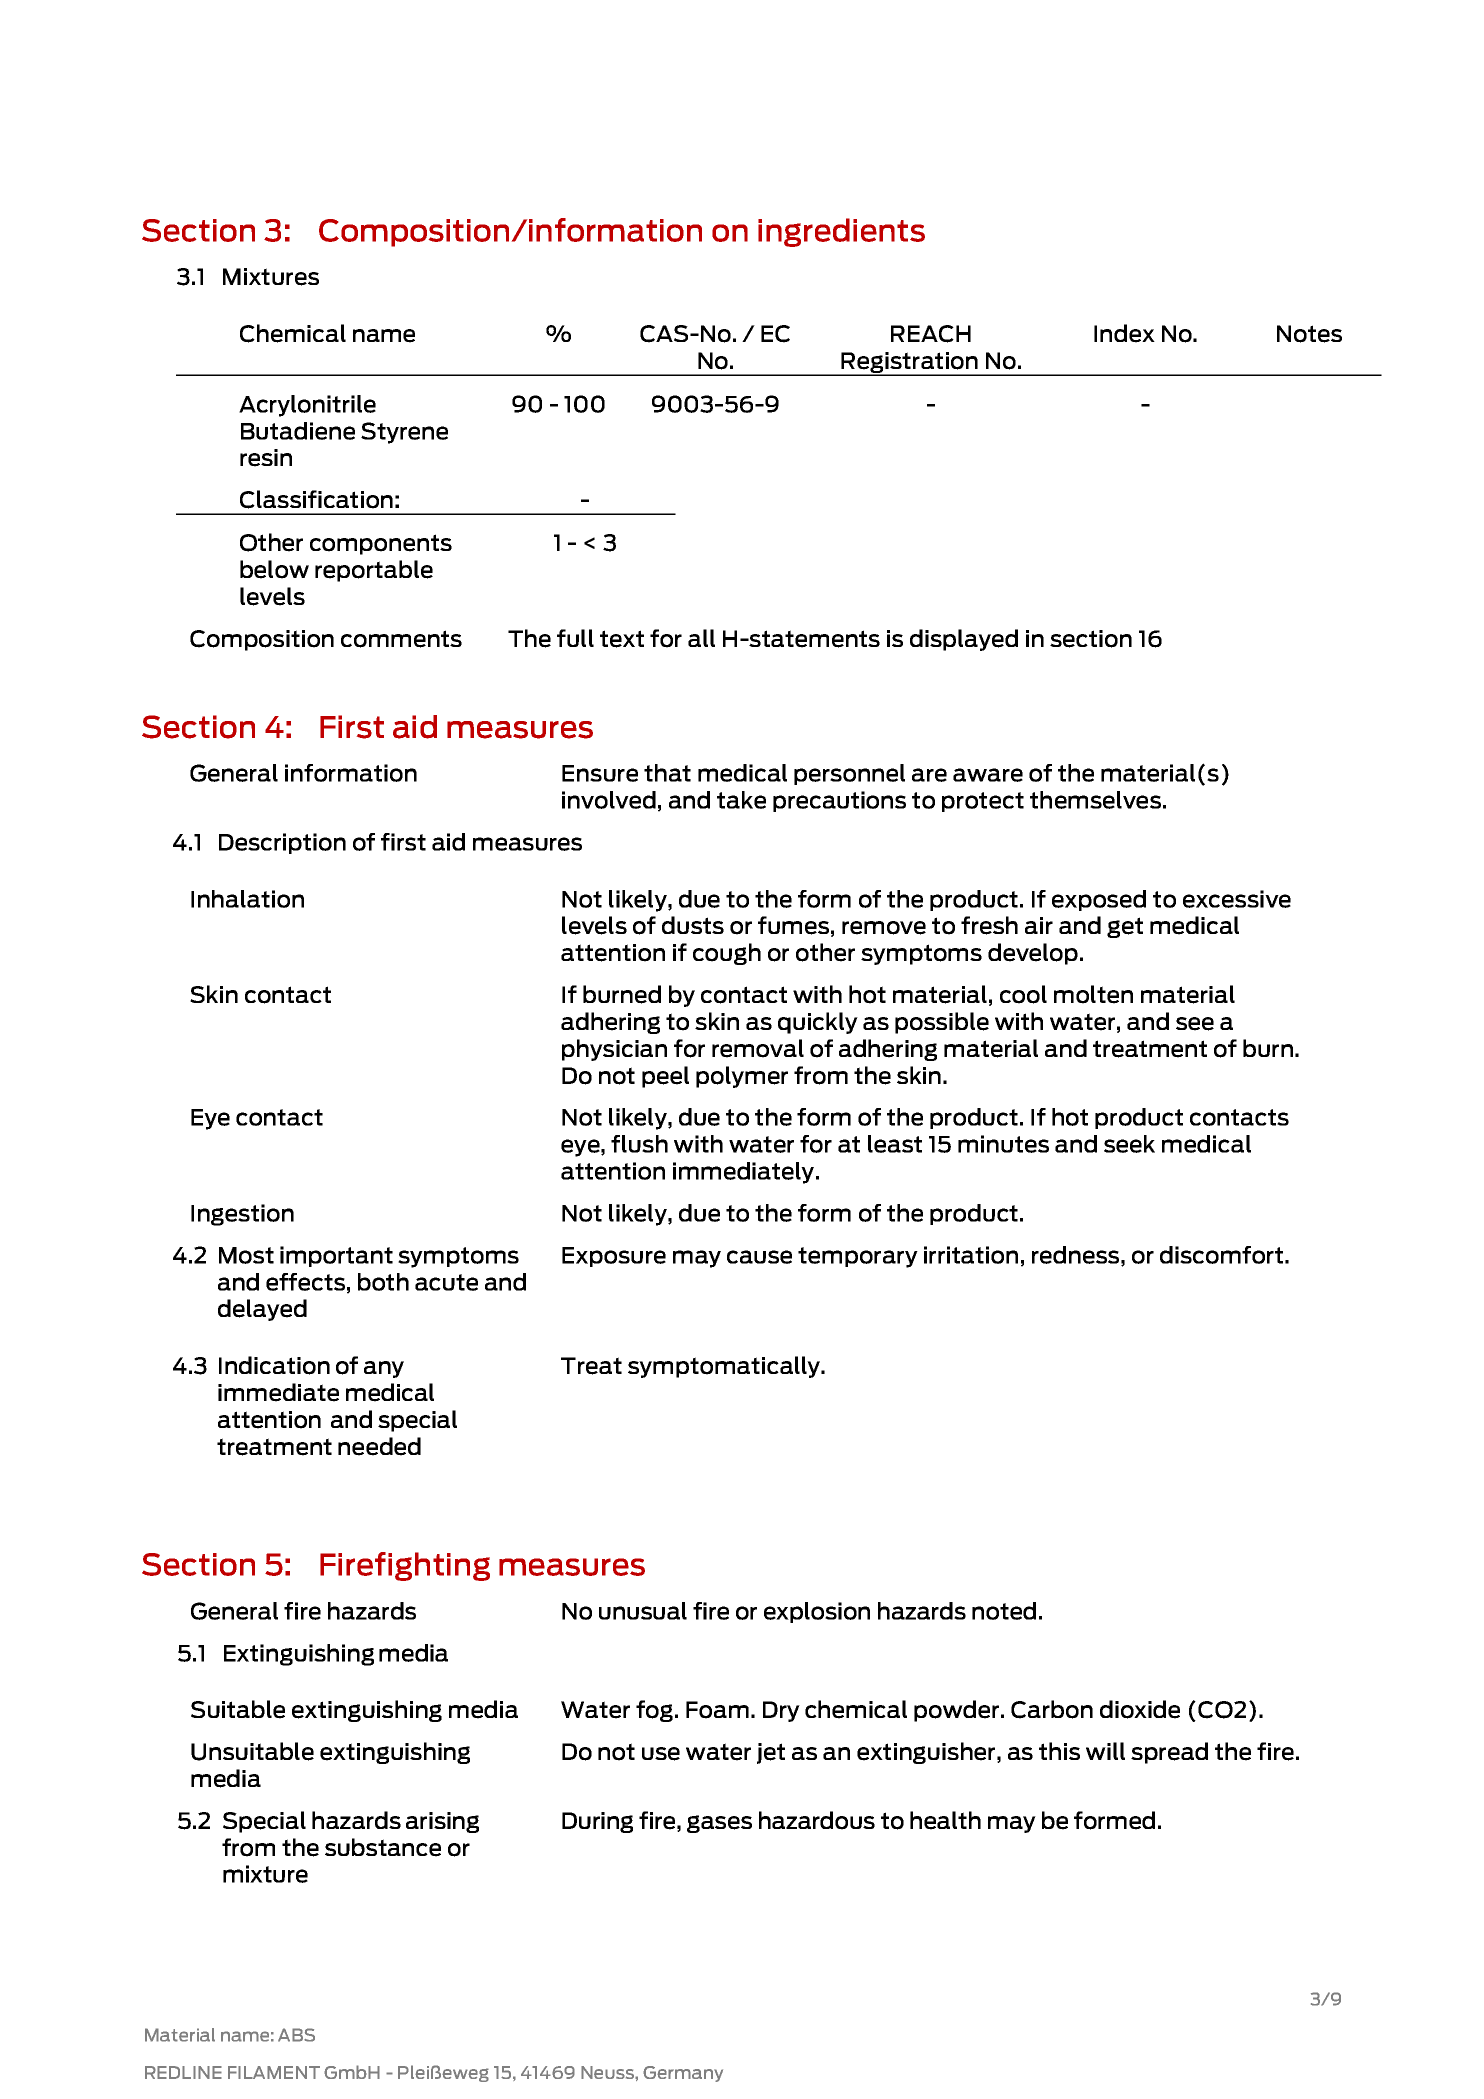 The height and width of the page is (2099, 1484). I want to click on needed, so click(379, 1446).
